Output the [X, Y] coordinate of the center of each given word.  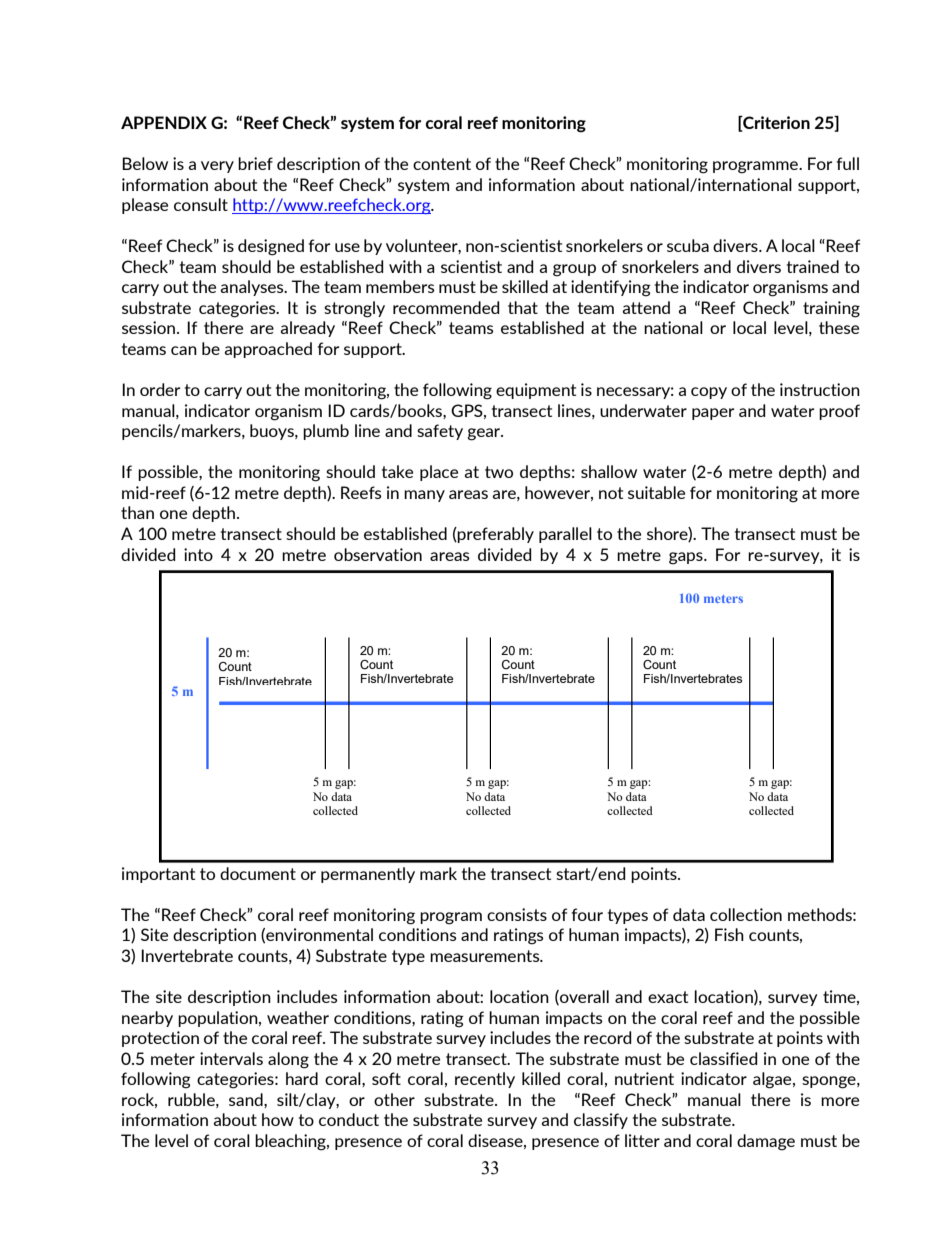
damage [766, 1142]
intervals [231, 1058]
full [847, 163]
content [442, 164]
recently [485, 1080]
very [217, 167]
